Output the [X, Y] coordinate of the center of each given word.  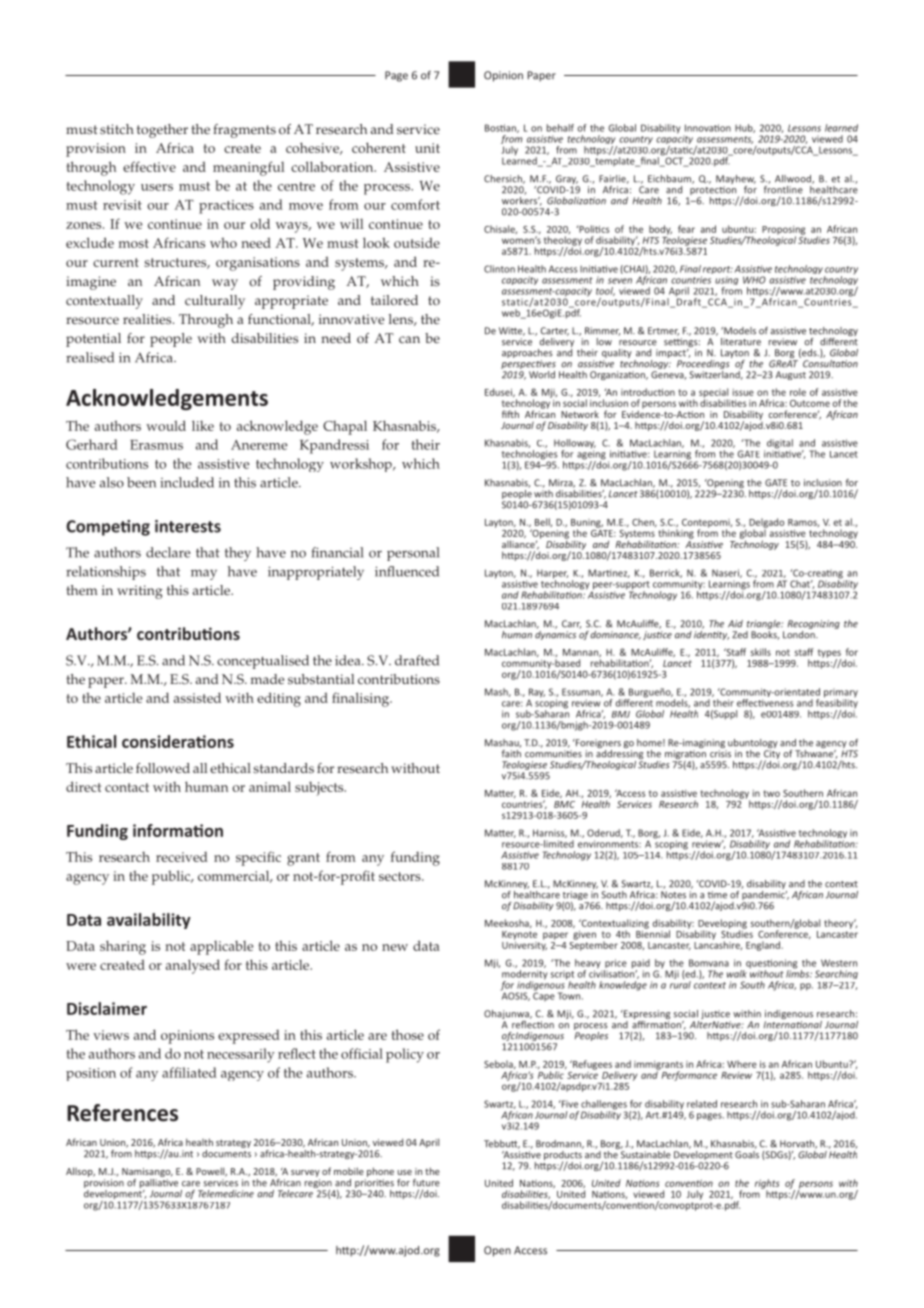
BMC [564, 804]
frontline [783, 188]
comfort [415, 204]
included [187, 482]
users [157, 187]
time [717, 895]
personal [413, 554]
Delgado [766, 524]
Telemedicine [226, 1194]
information [178, 830]
